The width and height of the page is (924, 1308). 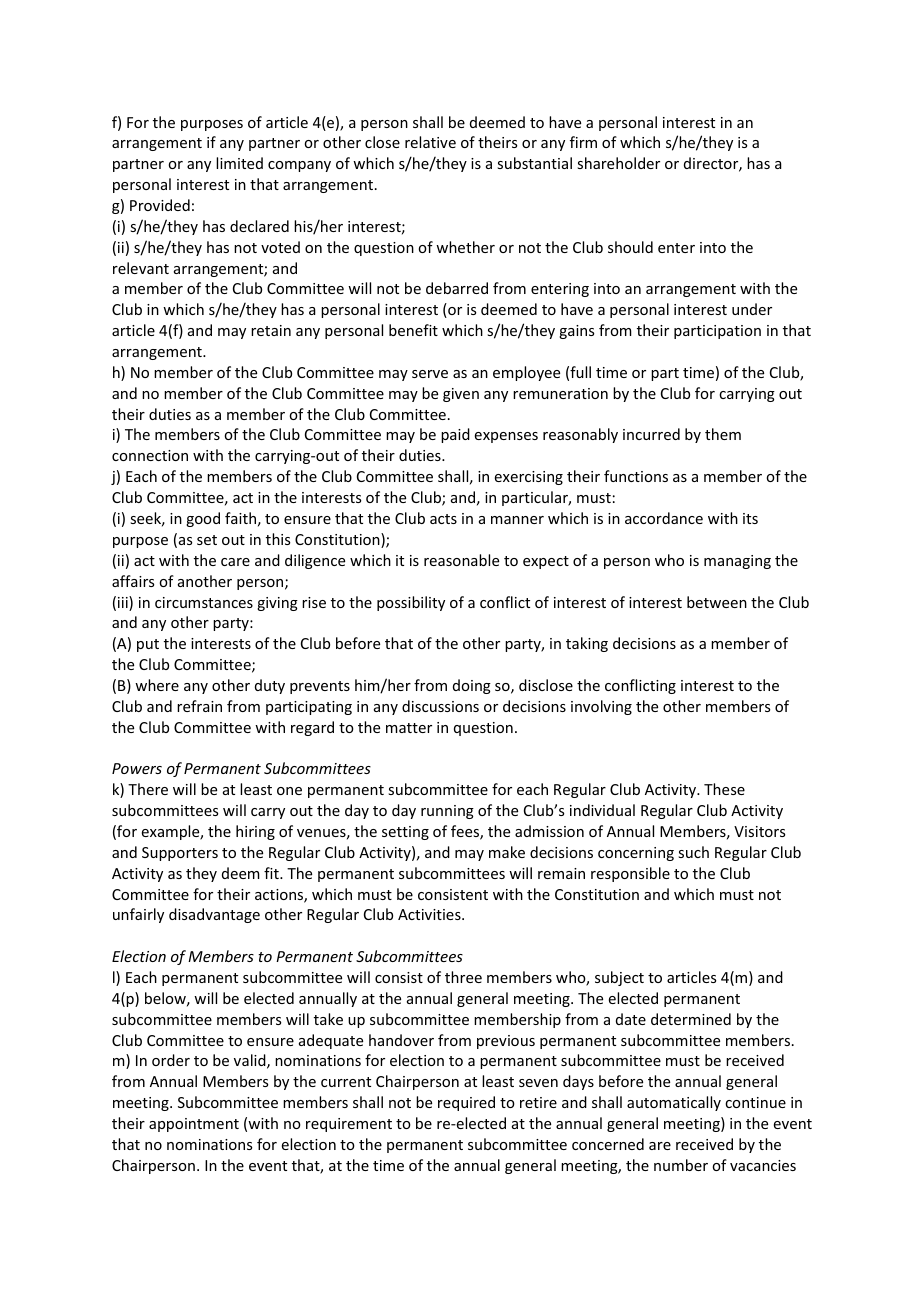 What do you see at coordinates (430, 142) in the page?
I see `relative` at bounding box center [430, 142].
